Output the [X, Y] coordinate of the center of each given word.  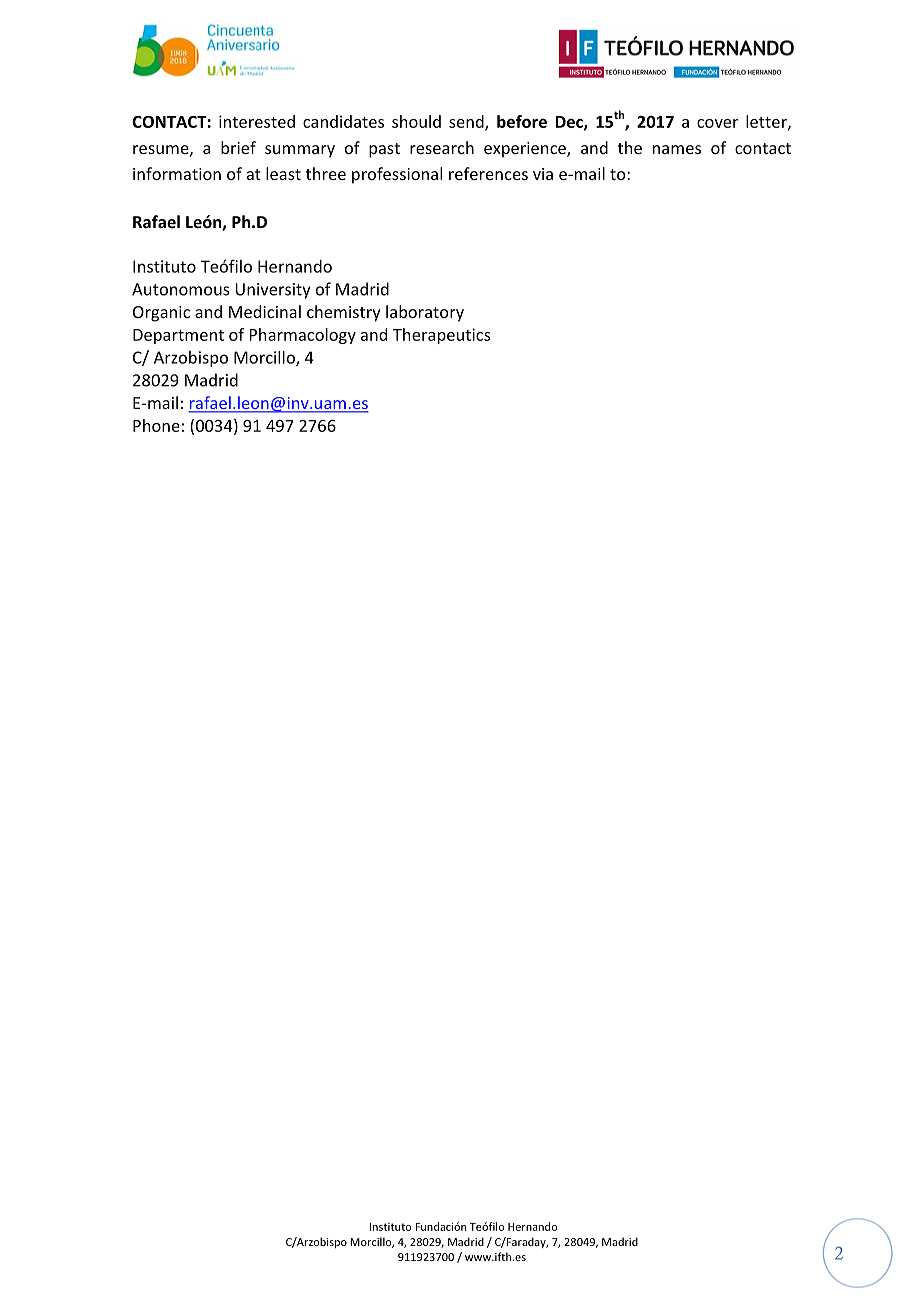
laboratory [425, 313]
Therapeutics [442, 336]
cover [717, 123]
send [467, 122]
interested [257, 121]
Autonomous [181, 289]
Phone [156, 425]
